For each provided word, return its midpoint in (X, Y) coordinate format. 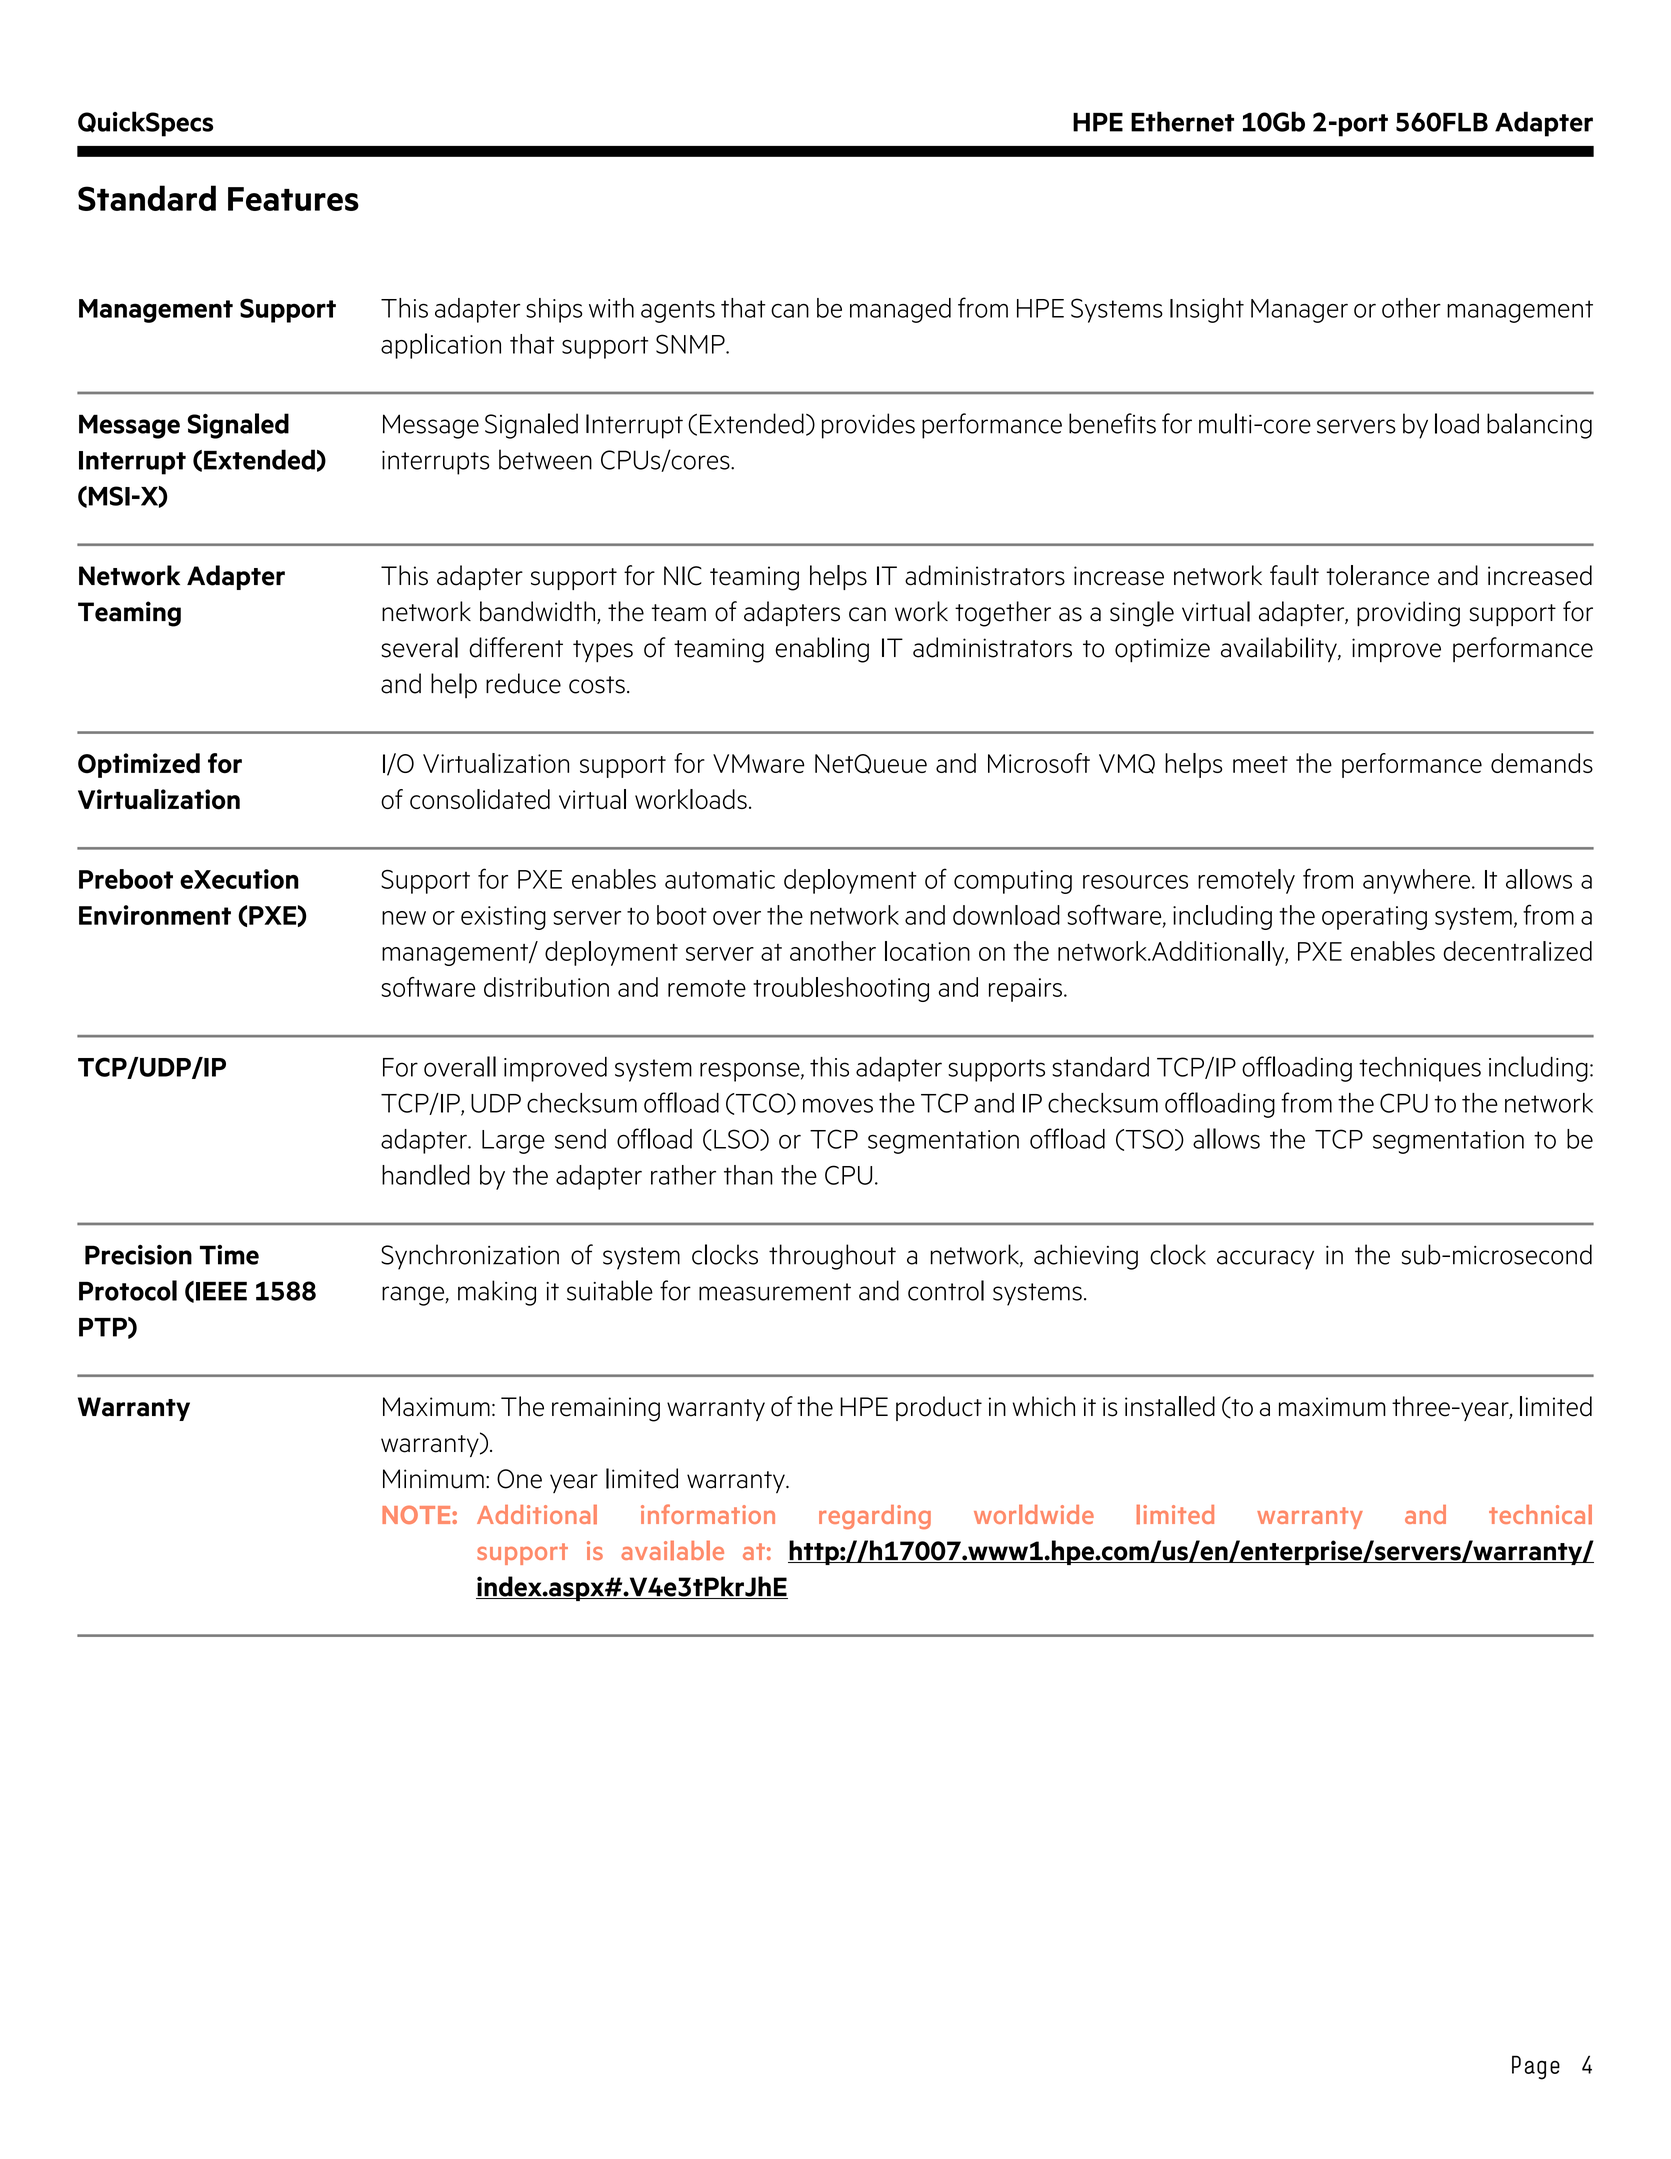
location (927, 951)
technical (1540, 1514)
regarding (875, 1517)
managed (900, 310)
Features (293, 199)
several (419, 647)
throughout (832, 1257)
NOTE (417, 1514)
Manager (1299, 311)
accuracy (1265, 1260)
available (672, 1550)
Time (229, 1255)
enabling (822, 650)
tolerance (1377, 575)
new (404, 918)
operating (1374, 918)
